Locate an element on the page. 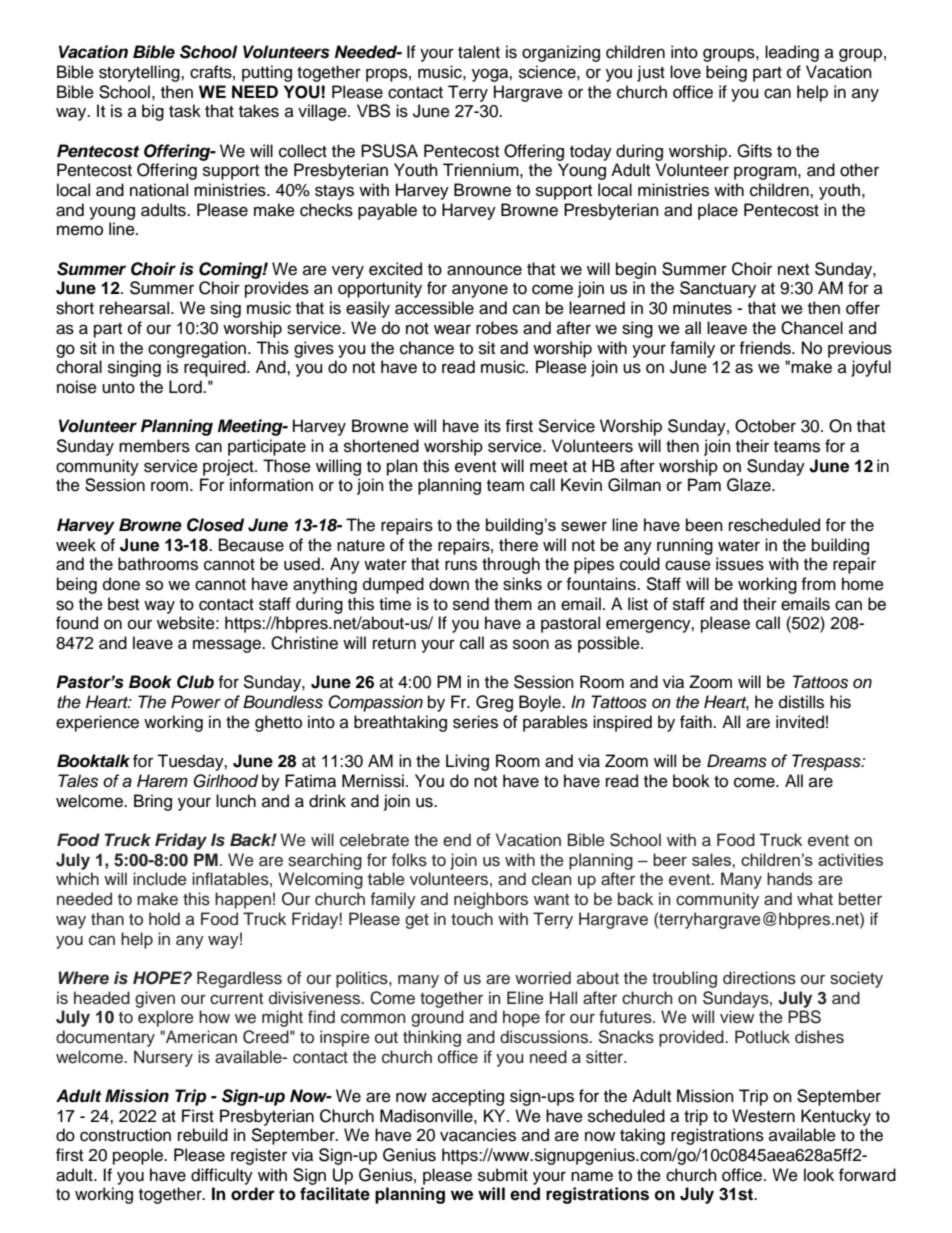 The height and width of the document is (1233, 952). wear is located at coordinates (452, 329).
